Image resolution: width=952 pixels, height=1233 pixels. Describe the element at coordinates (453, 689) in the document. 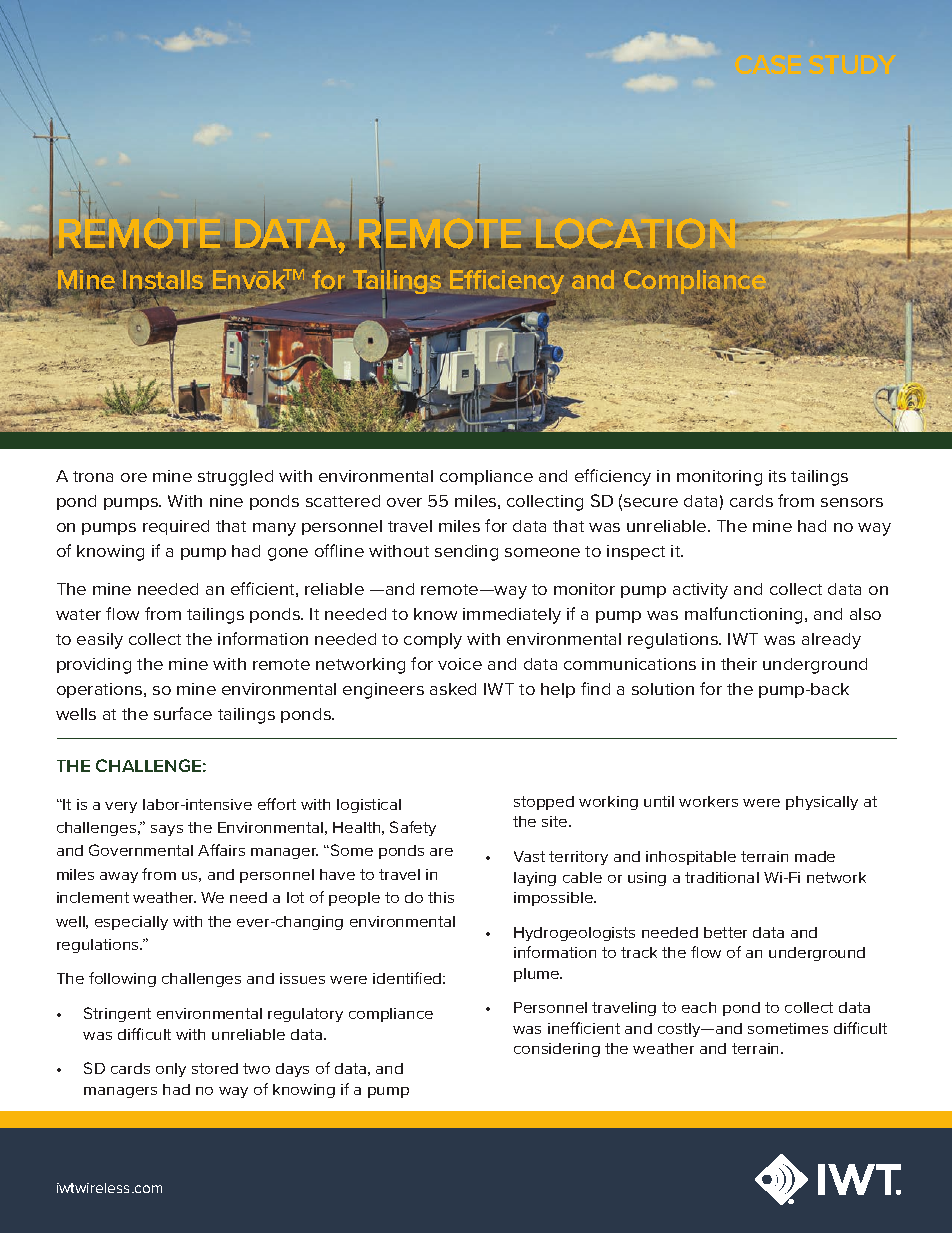

I see `asked` at that location.
